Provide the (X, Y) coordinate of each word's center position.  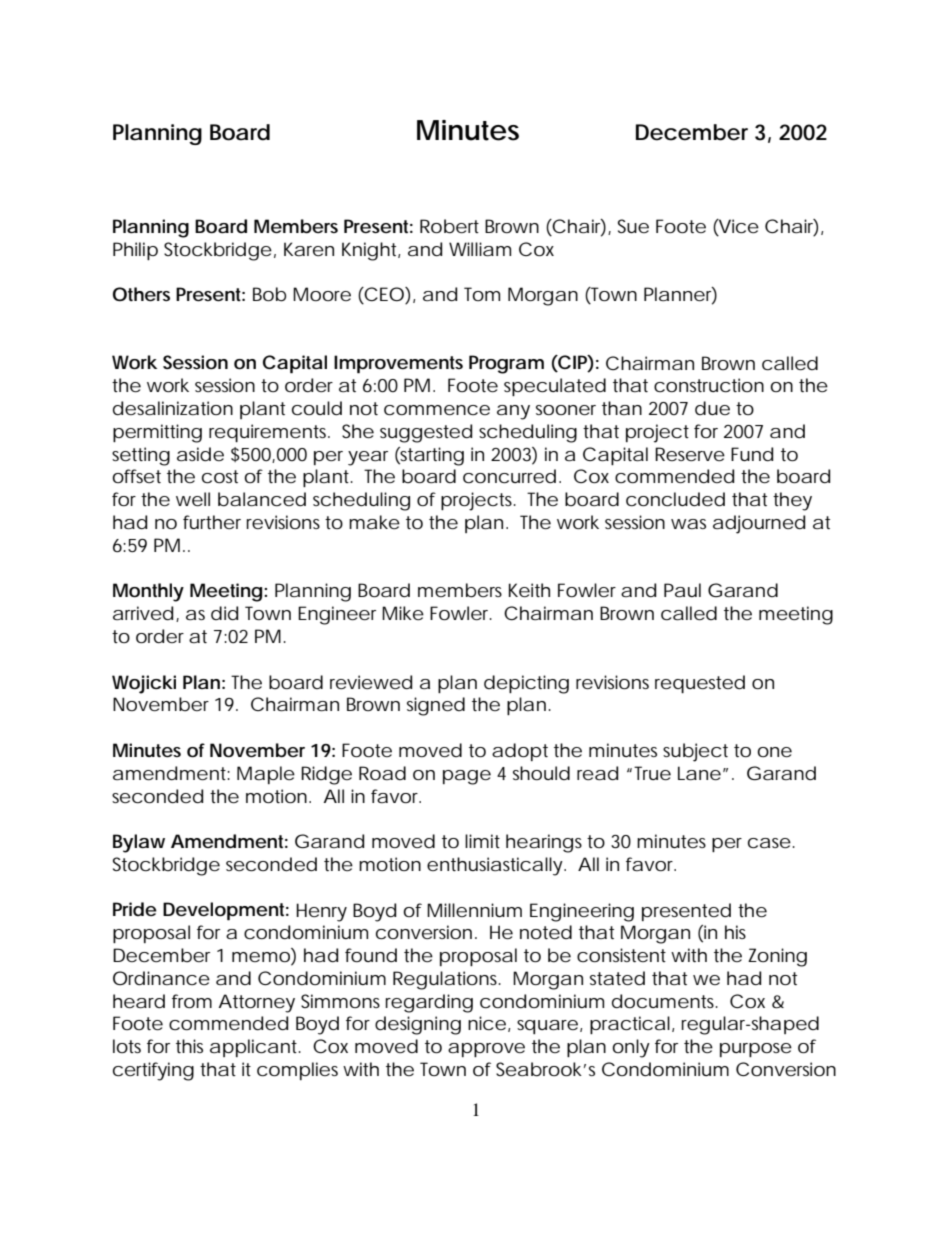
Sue (633, 226)
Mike (403, 613)
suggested (426, 433)
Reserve (690, 454)
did (224, 613)
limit (482, 841)
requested (700, 684)
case (769, 843)
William (480, 249)
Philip (135, 251)
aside (200, 454)
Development (226, 911)
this (189, 1046)
